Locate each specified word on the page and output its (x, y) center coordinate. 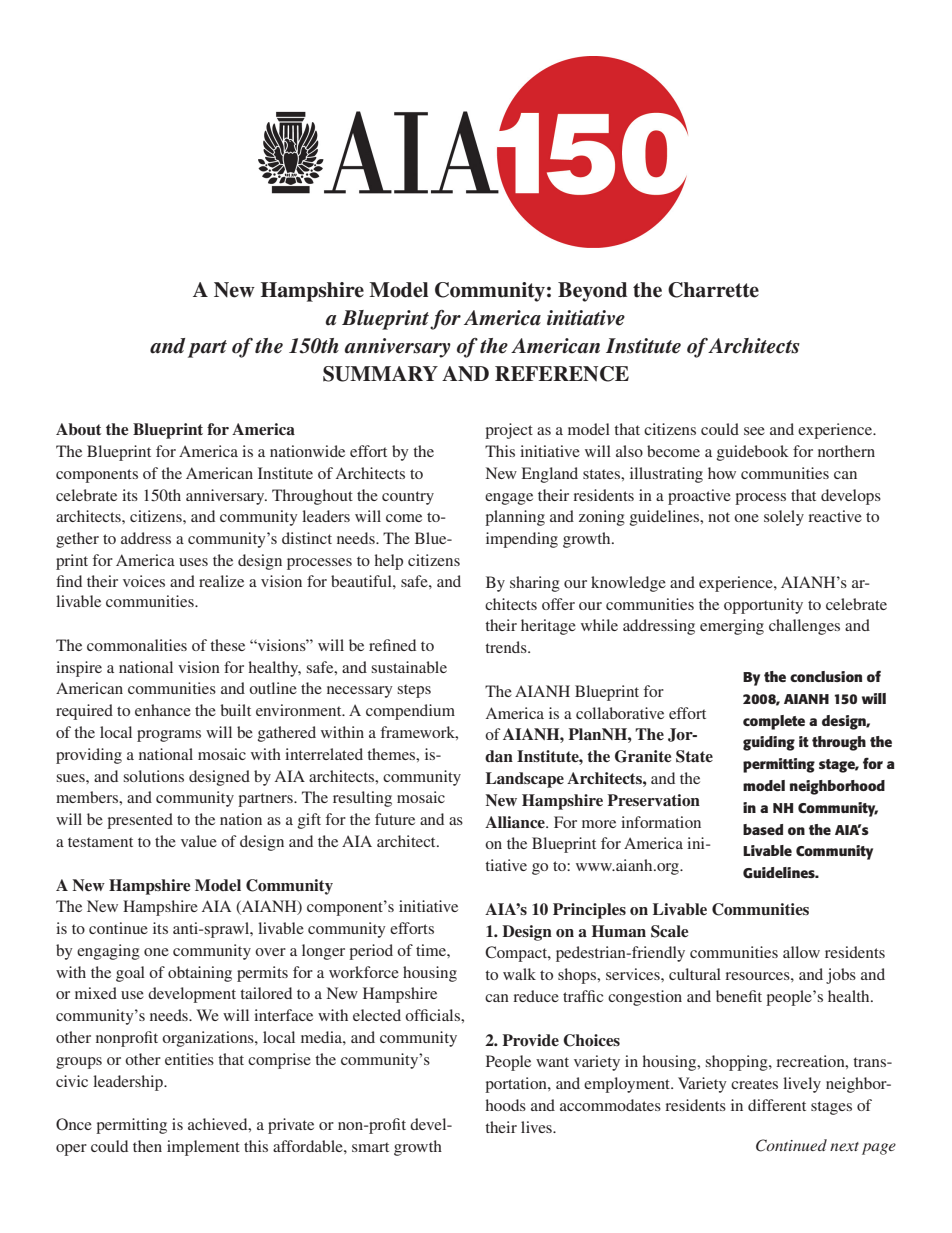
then (147, 1146)
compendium (410, 712)
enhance (163, 710)
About (78, 429)
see (754, 431)
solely (784, 518)
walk (519, 974)
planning (515, 518)
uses (193, 562)
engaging (108, 952)
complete (774, 722)
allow (801, 952)
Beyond (592, 292)
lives (537, 1127)
